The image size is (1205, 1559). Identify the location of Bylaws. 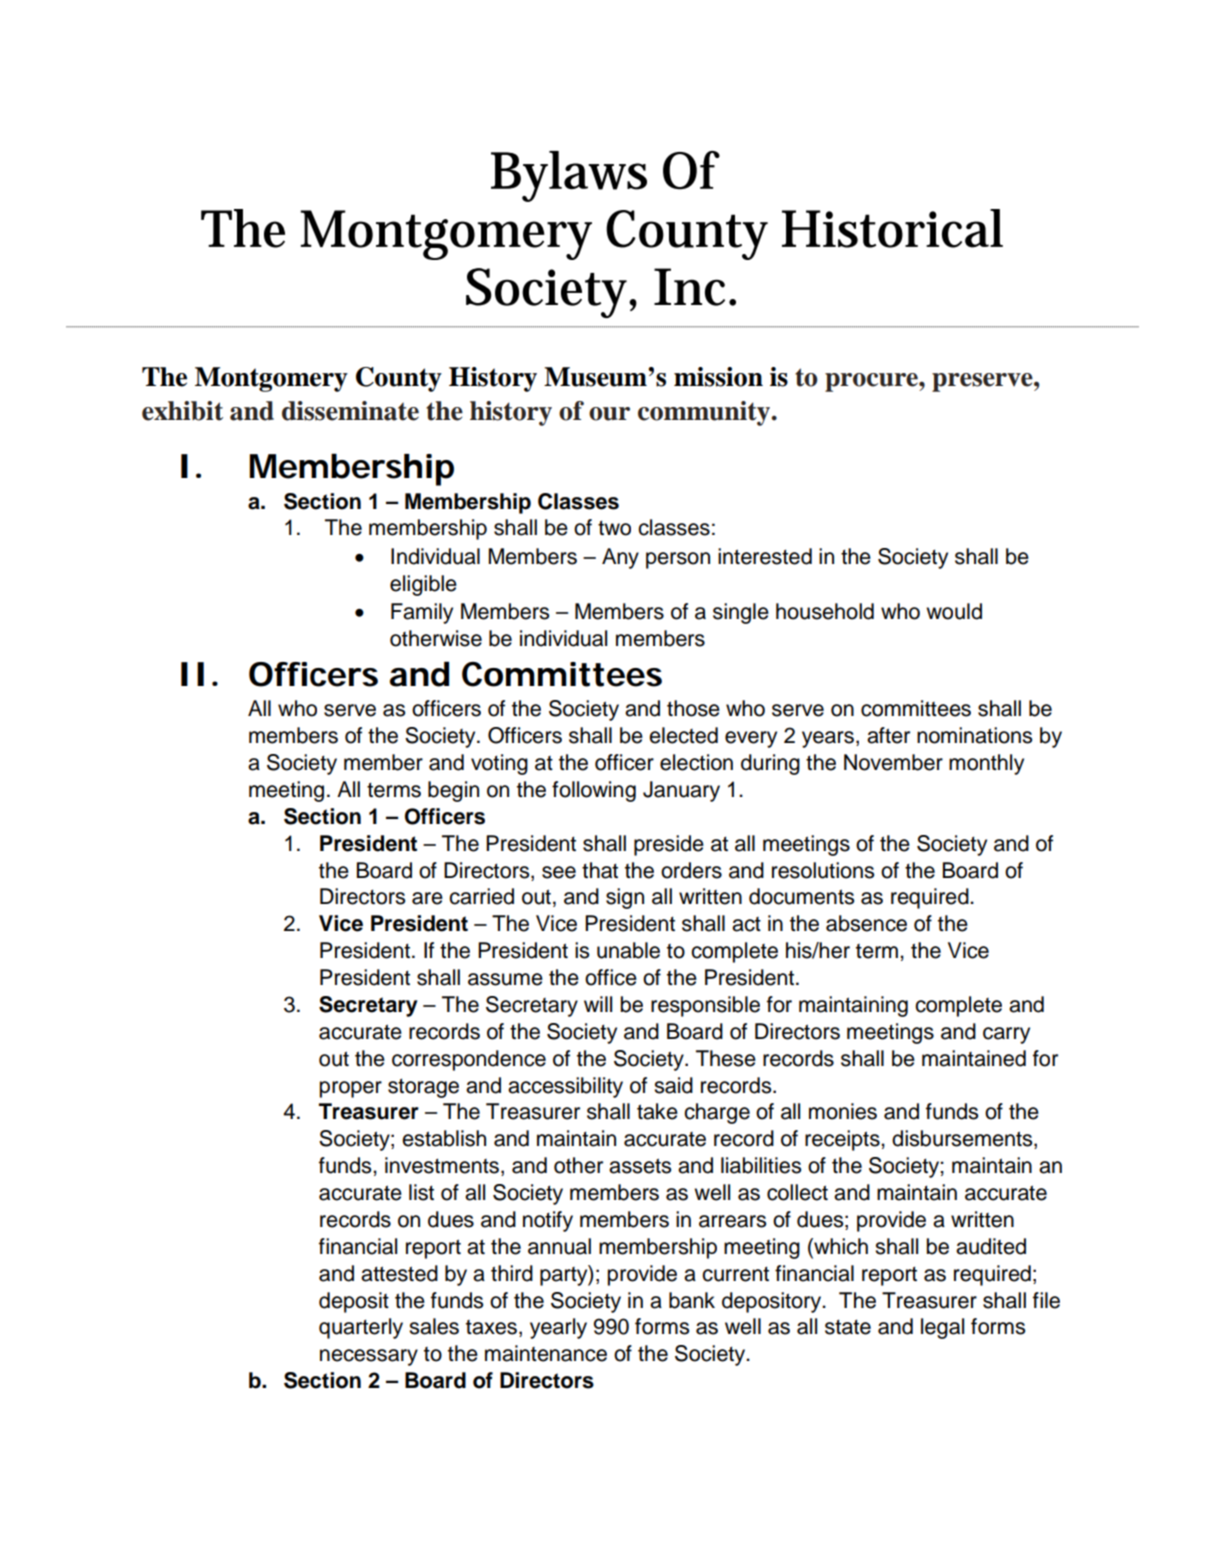
(569, 176).
